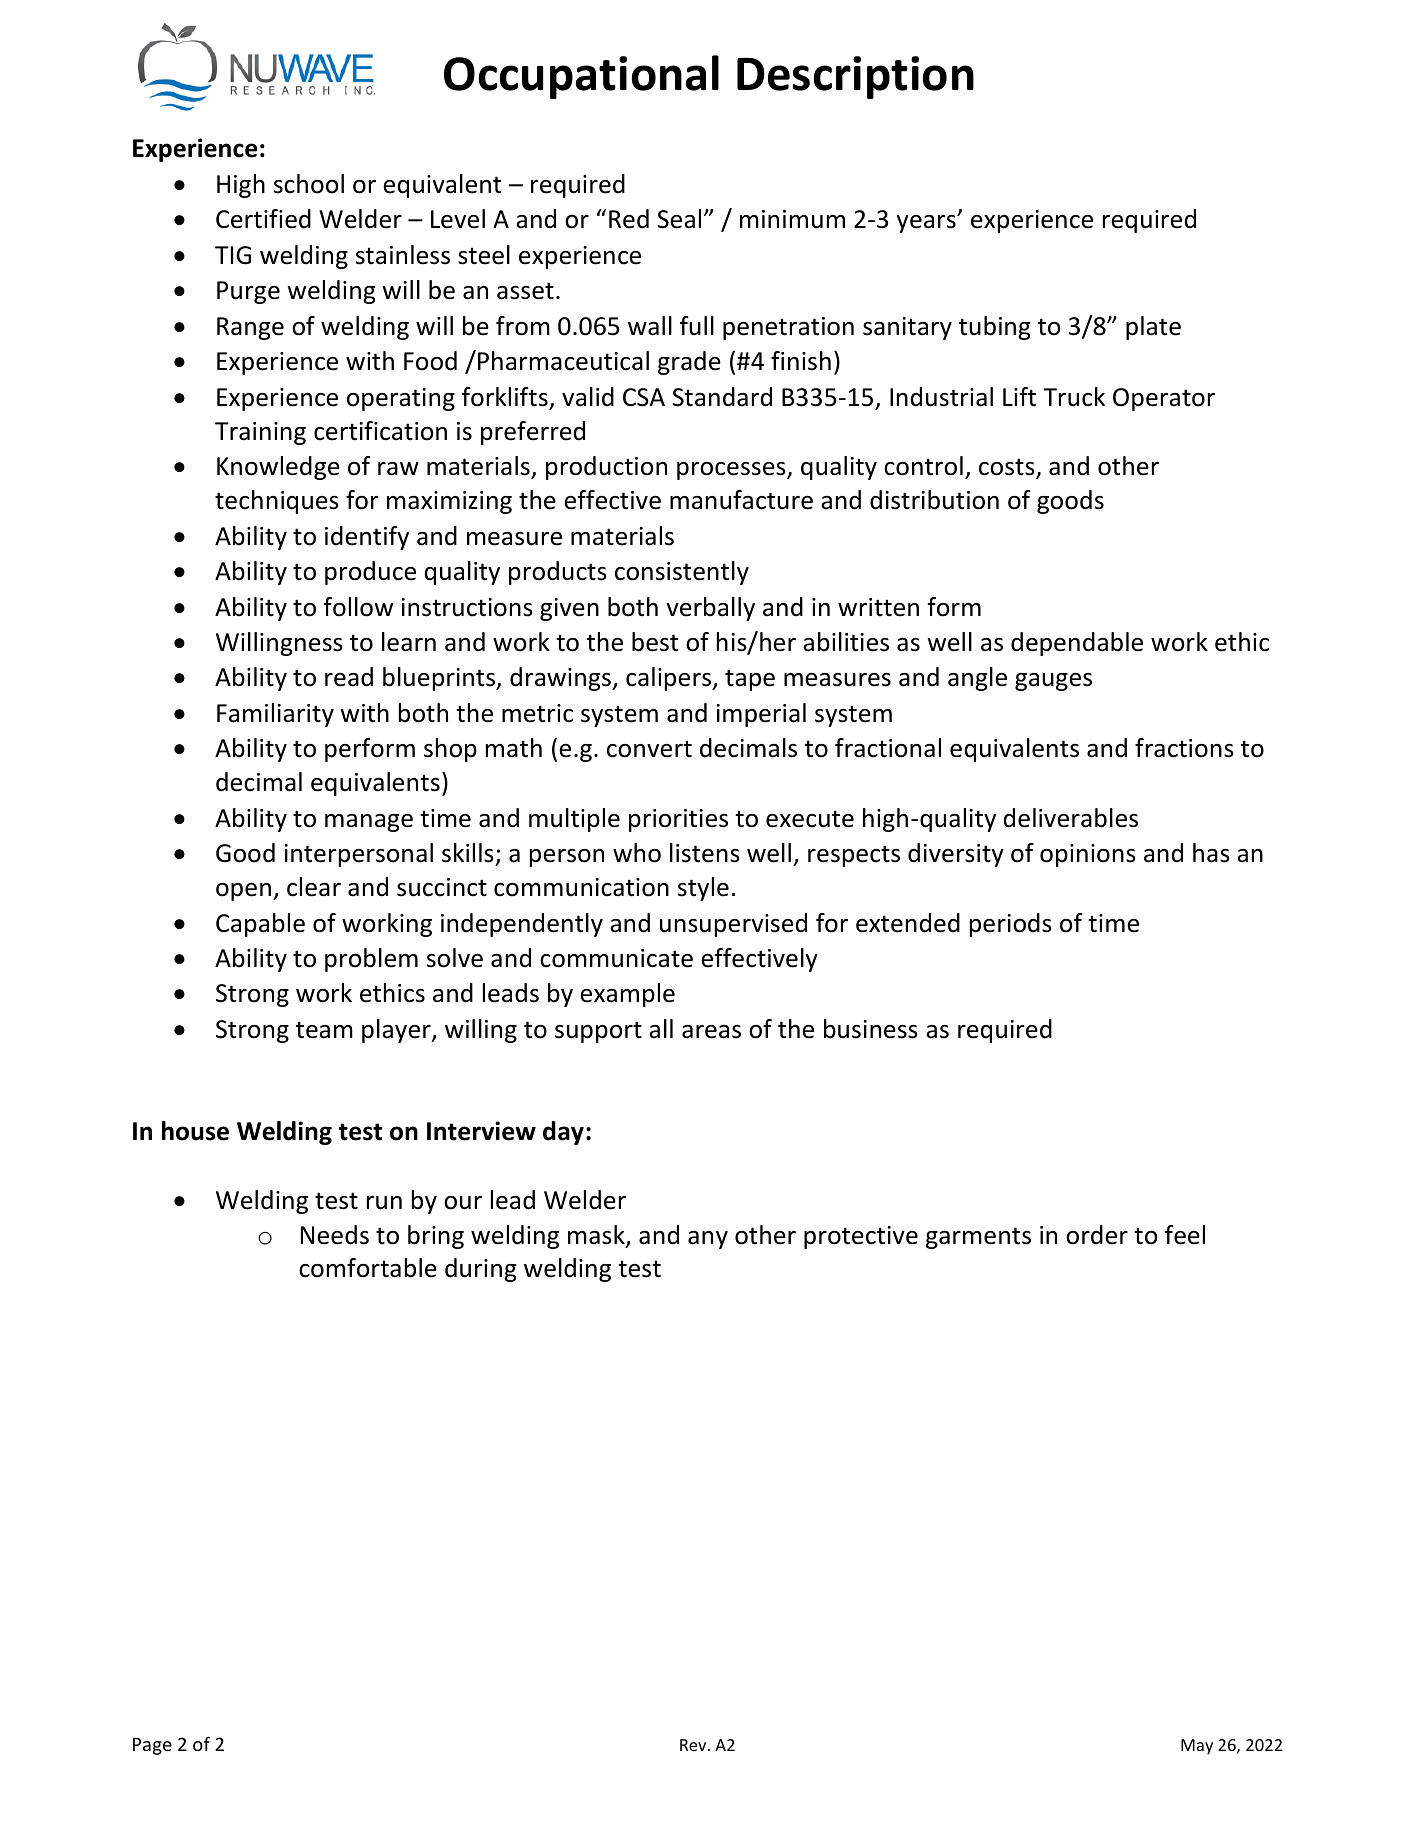 The height and width of the document is (1837, 1420). I want to click on Seal, so click(679, 219).
